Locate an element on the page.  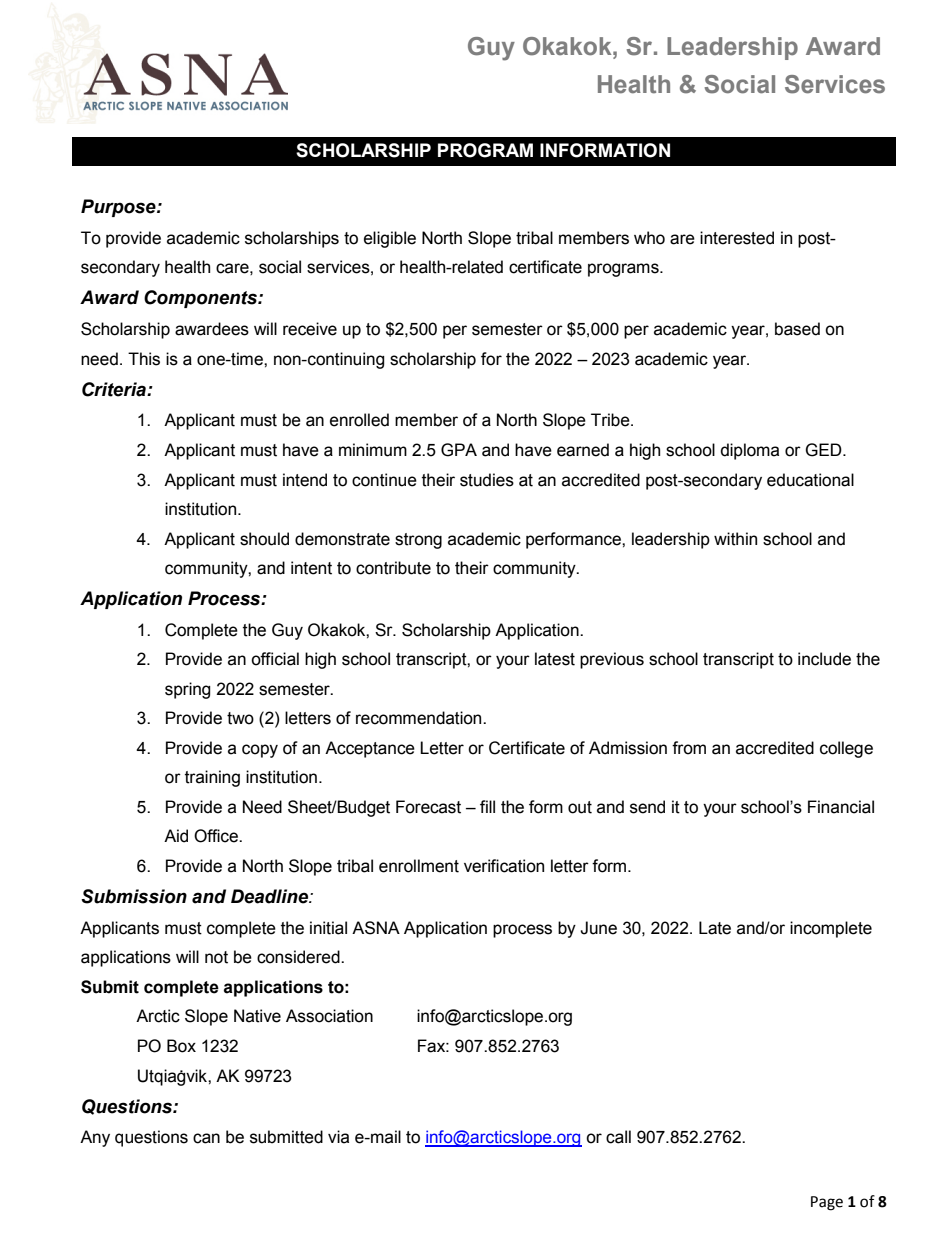
Any is located at coordinates (95, 1138).
